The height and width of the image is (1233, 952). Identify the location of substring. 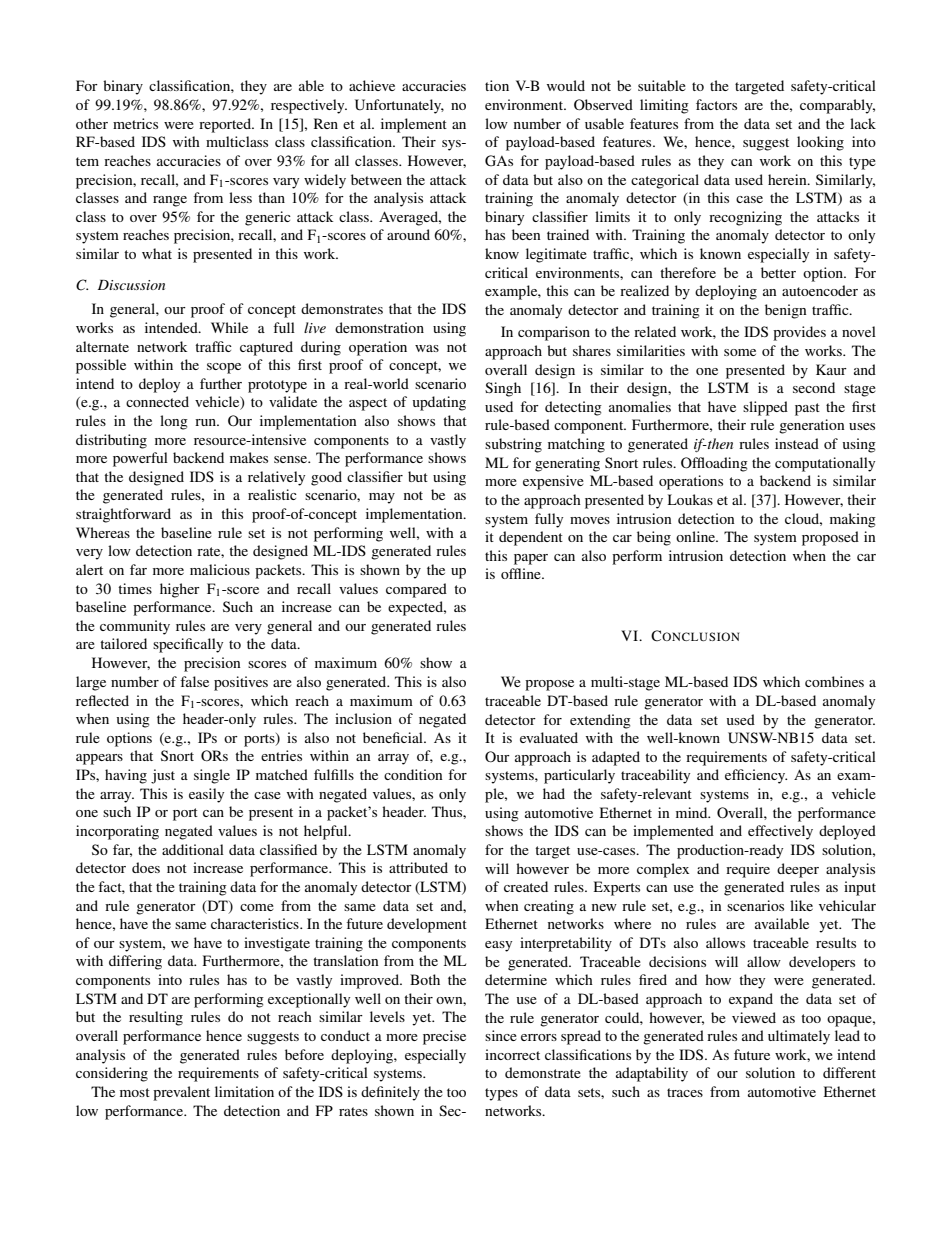
(513, 445).
